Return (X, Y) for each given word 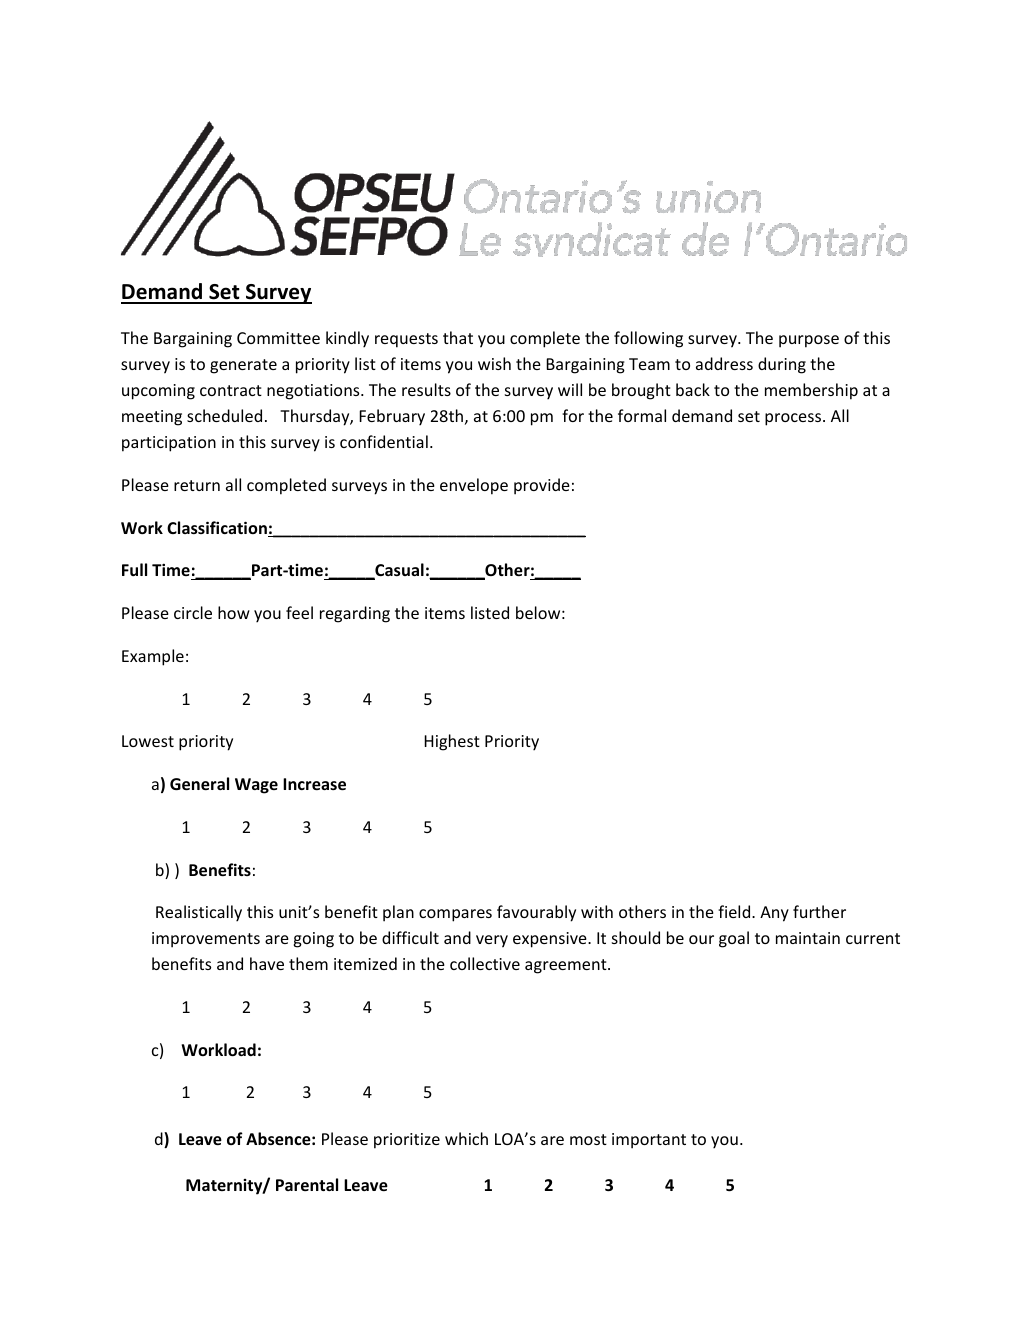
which (466, 1138)
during (782, 365)
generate (243, 366)
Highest (452, 742)
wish (494, 363)
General (199, 783)
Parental (307, 1184)
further (819, 911)
